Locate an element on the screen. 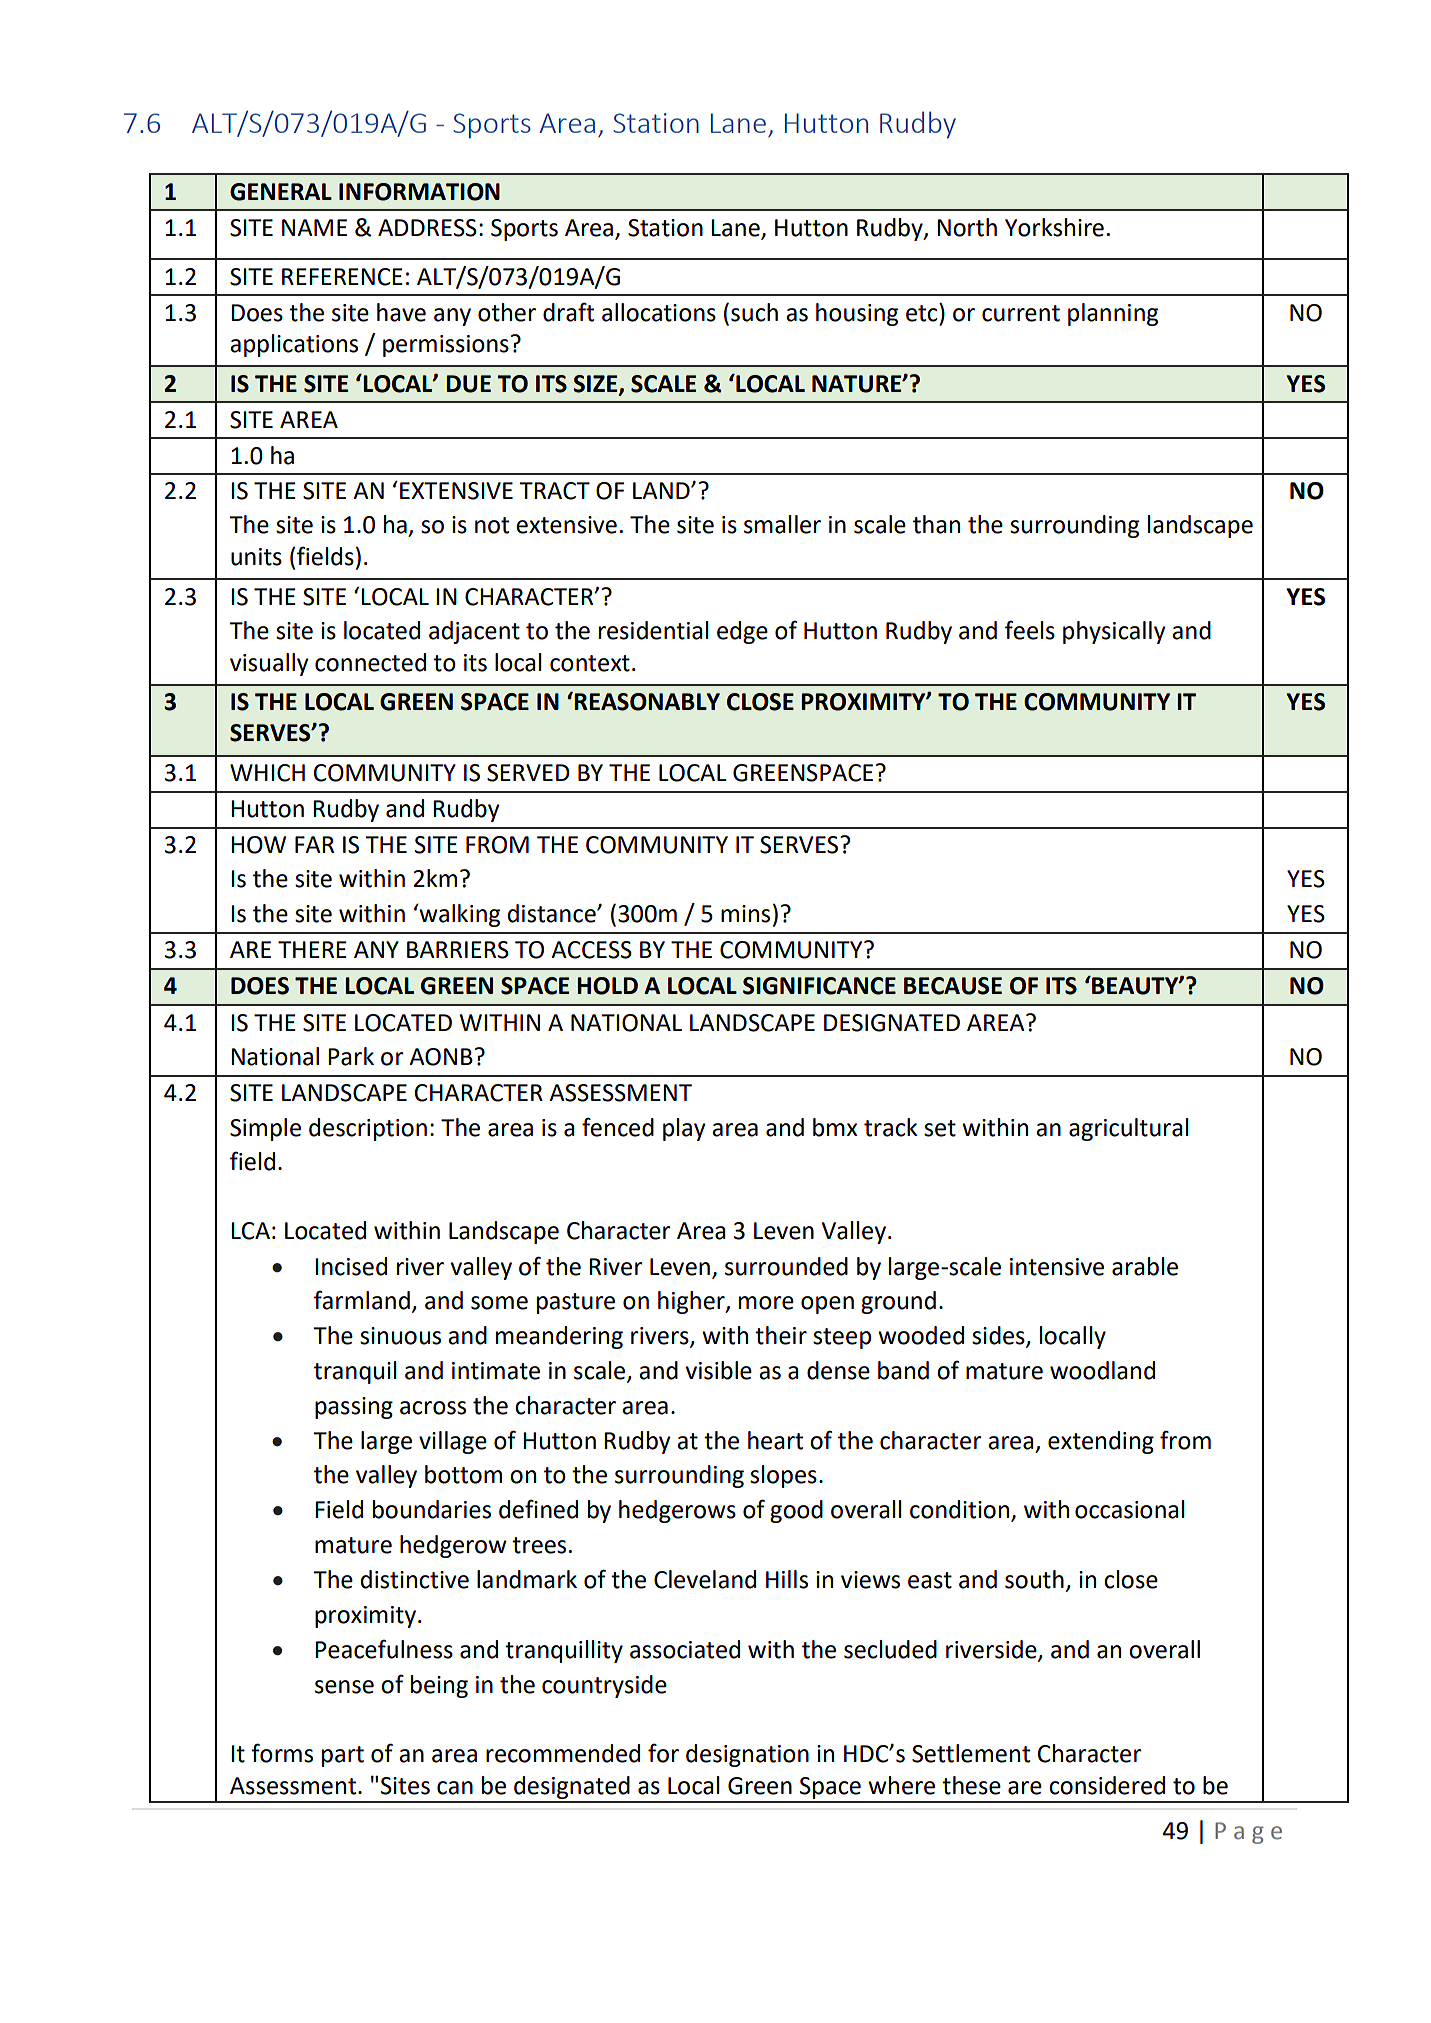  REFERENCE is located at coordinates (342, 277).
